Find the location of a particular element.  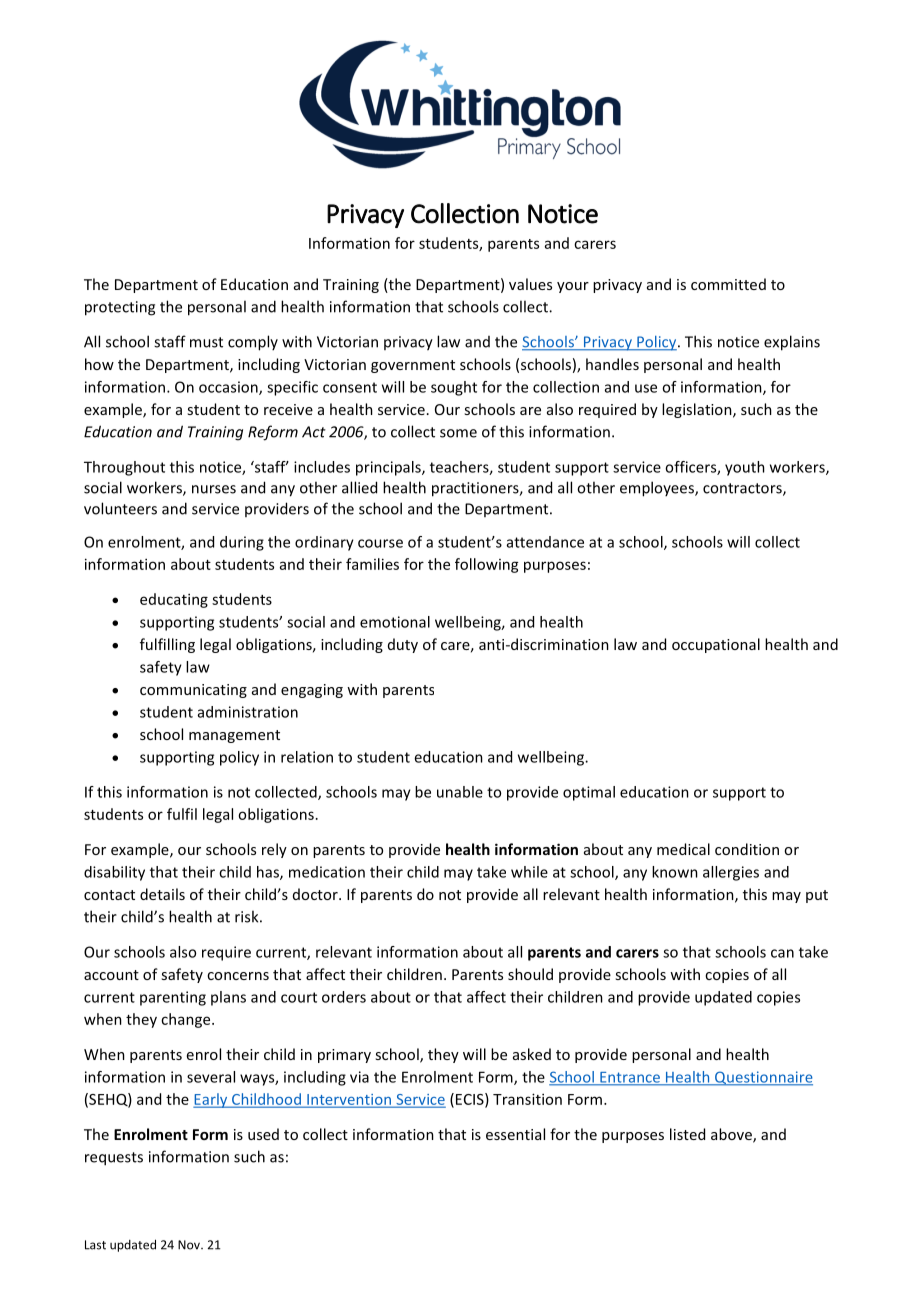

committed is located at coordinates (728, 284).
